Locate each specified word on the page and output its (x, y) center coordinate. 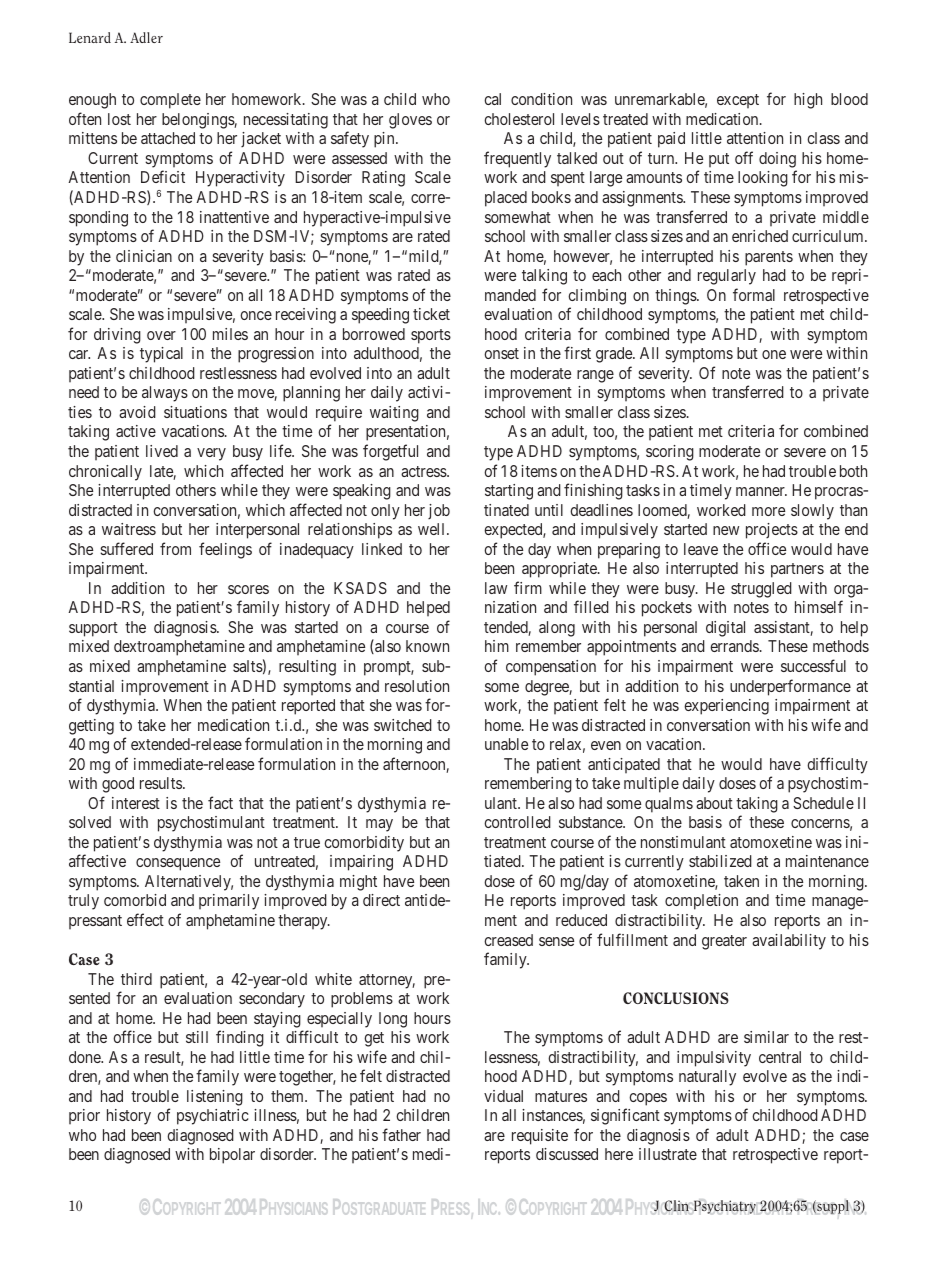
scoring (670, 453)
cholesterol (519, 119)
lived (162, 451)
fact (220, 802)
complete (170, 101)
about (714, 803)
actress (424, 471)
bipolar (232, 1156)
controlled (517, 822)
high (808, 101)
